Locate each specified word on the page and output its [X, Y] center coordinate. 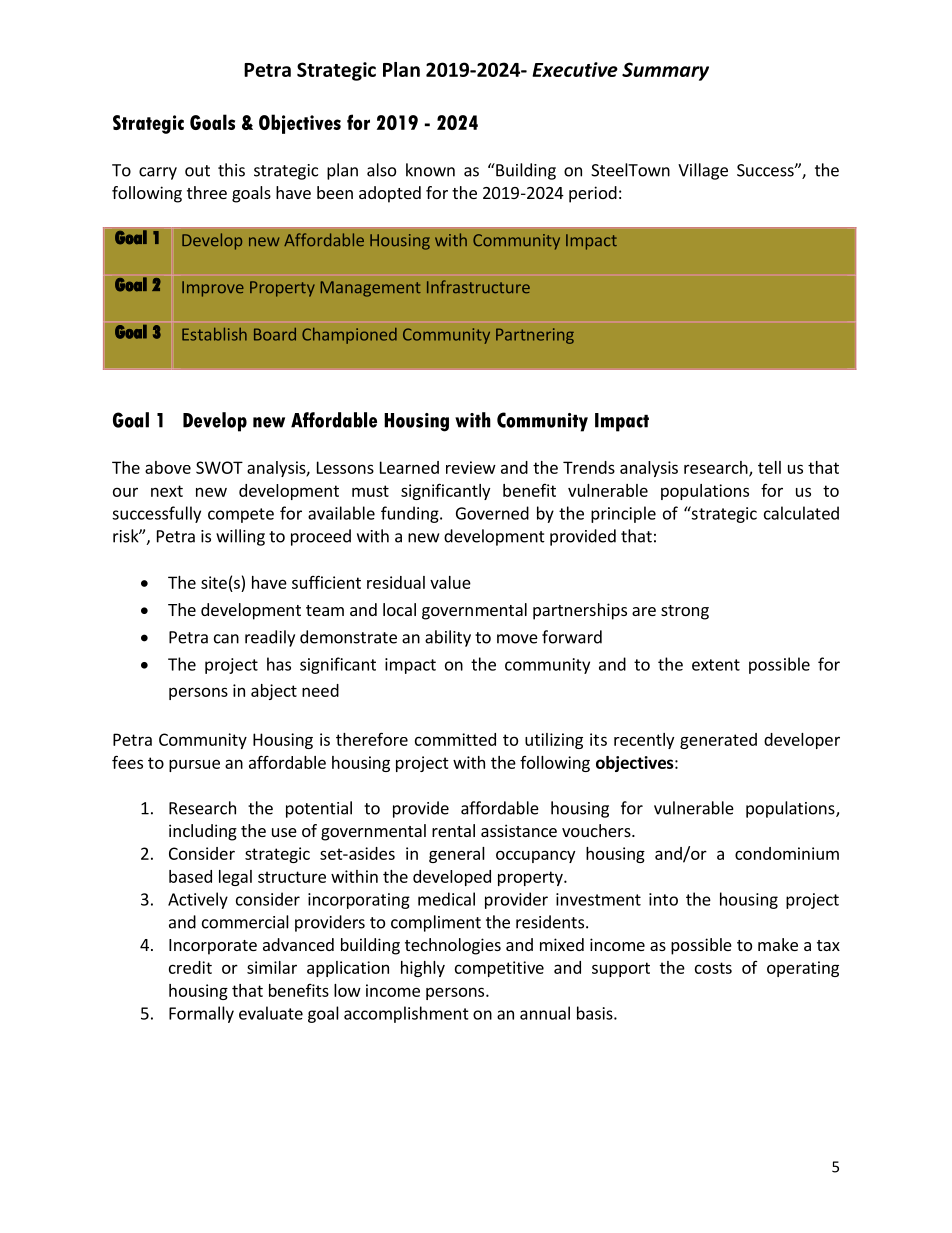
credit [190, 967]
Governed [492, 513]
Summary [665, 71]
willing [240, 537]
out [197, 171]
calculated [801, 513]
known [430, 170]
